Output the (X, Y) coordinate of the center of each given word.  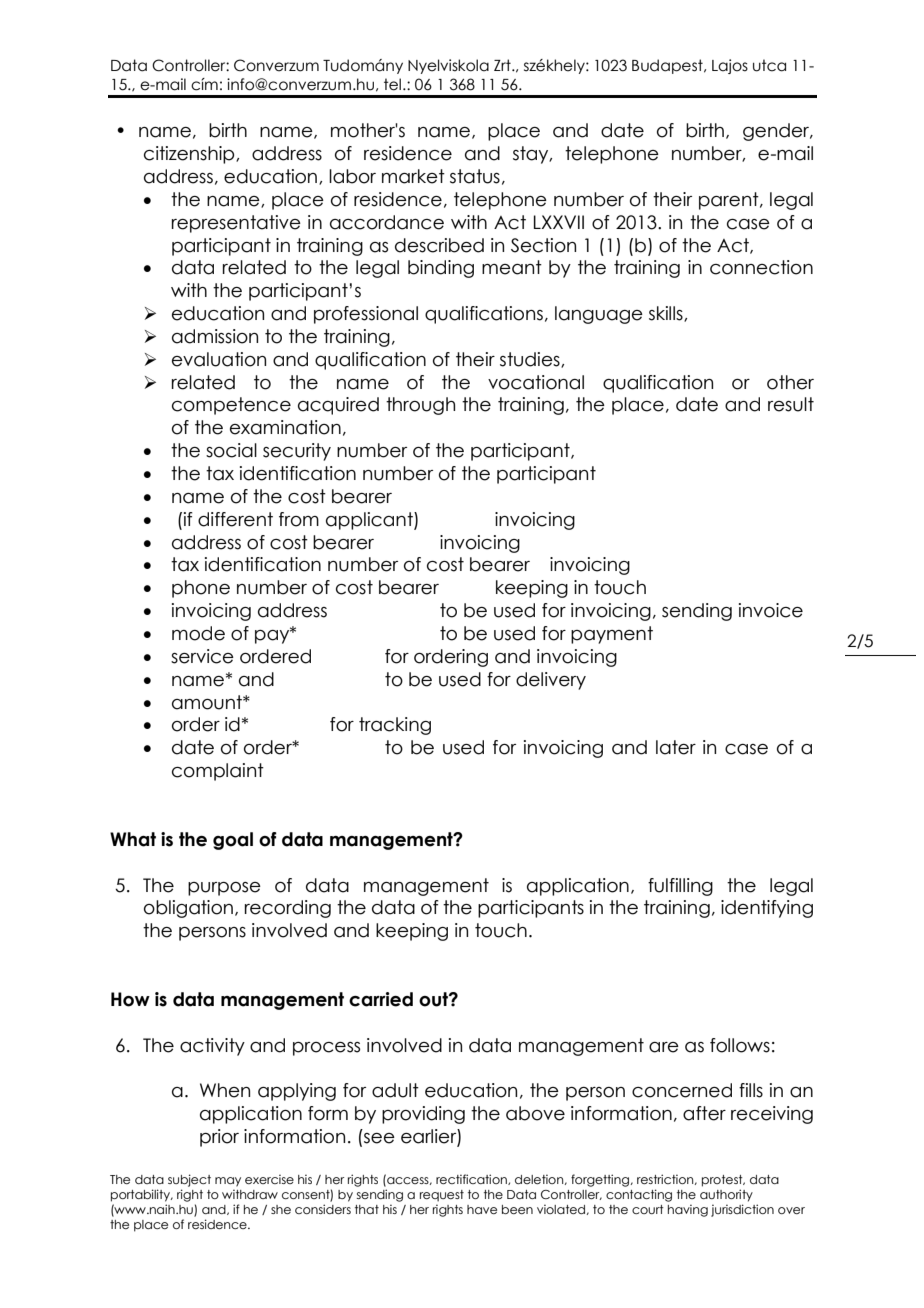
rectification (472, 1179)
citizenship (190, 155)
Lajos (730, 66)
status (475, 176)
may (228, 1182)
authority (726, 1195)
